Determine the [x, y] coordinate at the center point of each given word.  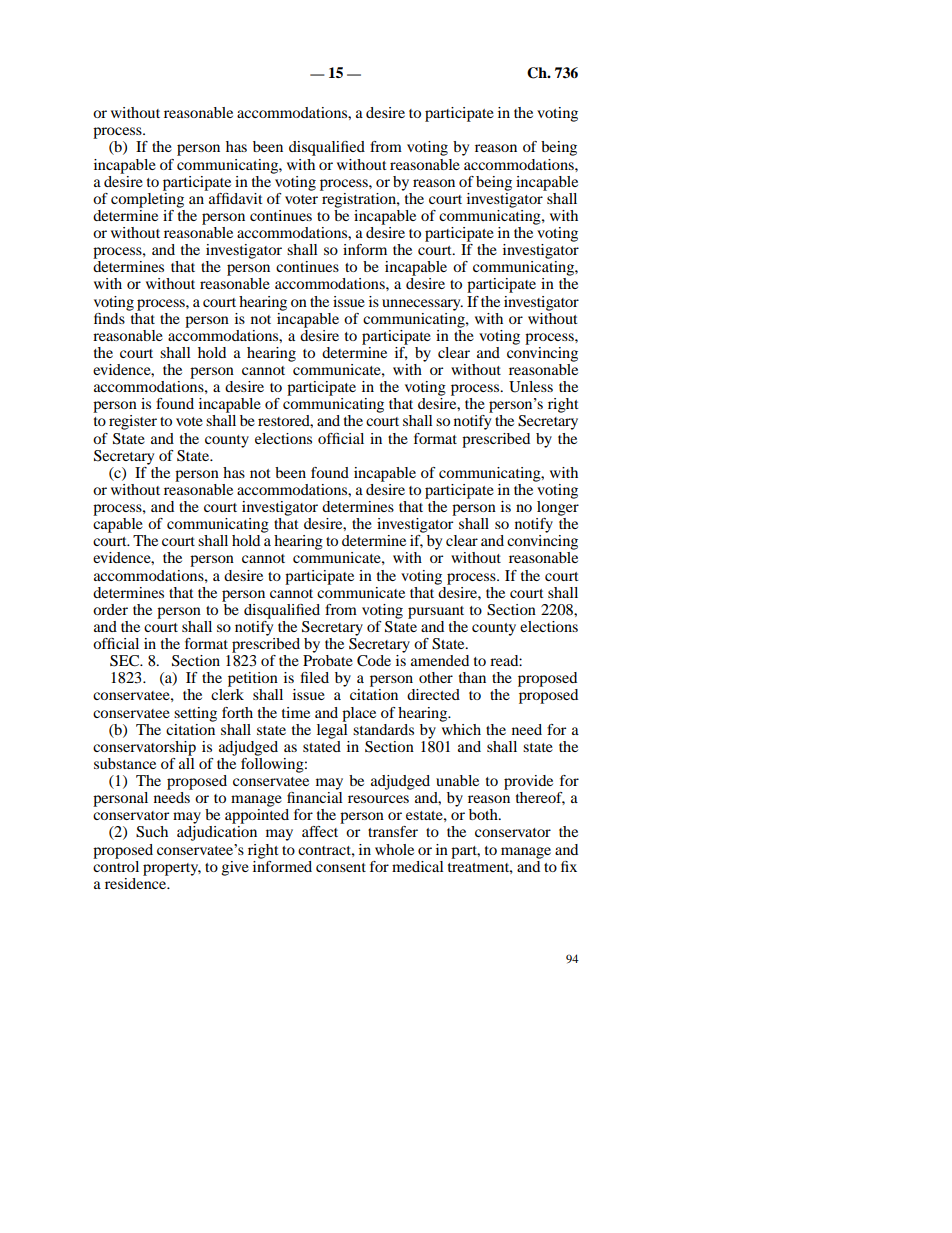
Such [152, 832]
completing [147, 199]
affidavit [235, 197]
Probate [328, 660]
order [110, 609]
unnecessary [422, 305]
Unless [531, 387]
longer [558, 507]
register [133, 422]
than [472, 677]
